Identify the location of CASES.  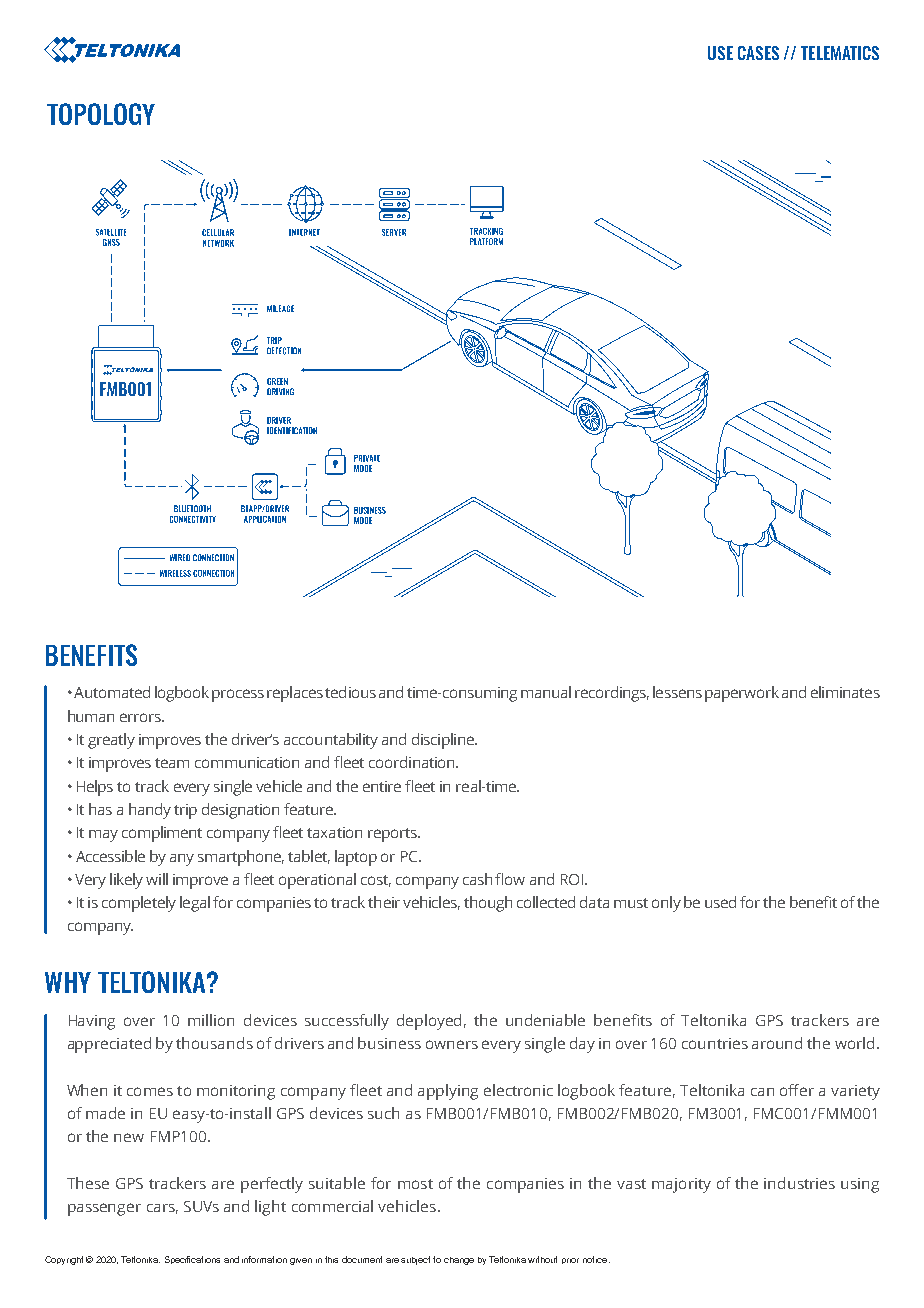
(758, 53).
